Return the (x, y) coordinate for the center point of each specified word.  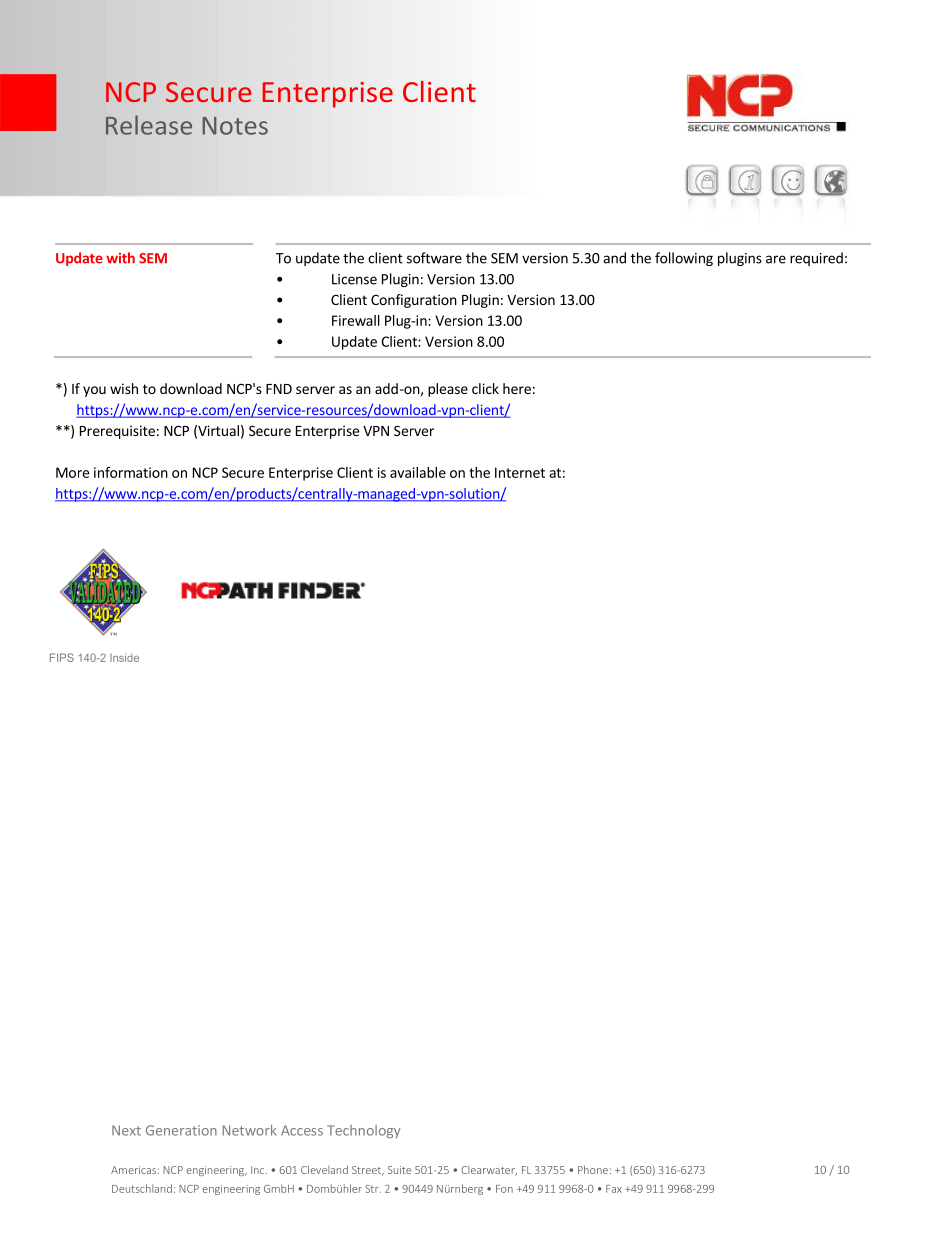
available (418, 472)
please (448, 390)
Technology (363, 1131)
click (485, 388)
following (684, 259)
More (72, 472)
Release (149, 125)
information (131, 472)
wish (124, 388)
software (434, 258)
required (816, 259)
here (517, 388)
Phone (593, 1169)
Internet (520, 472)
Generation (181, 1130)
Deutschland (142, 1188)
